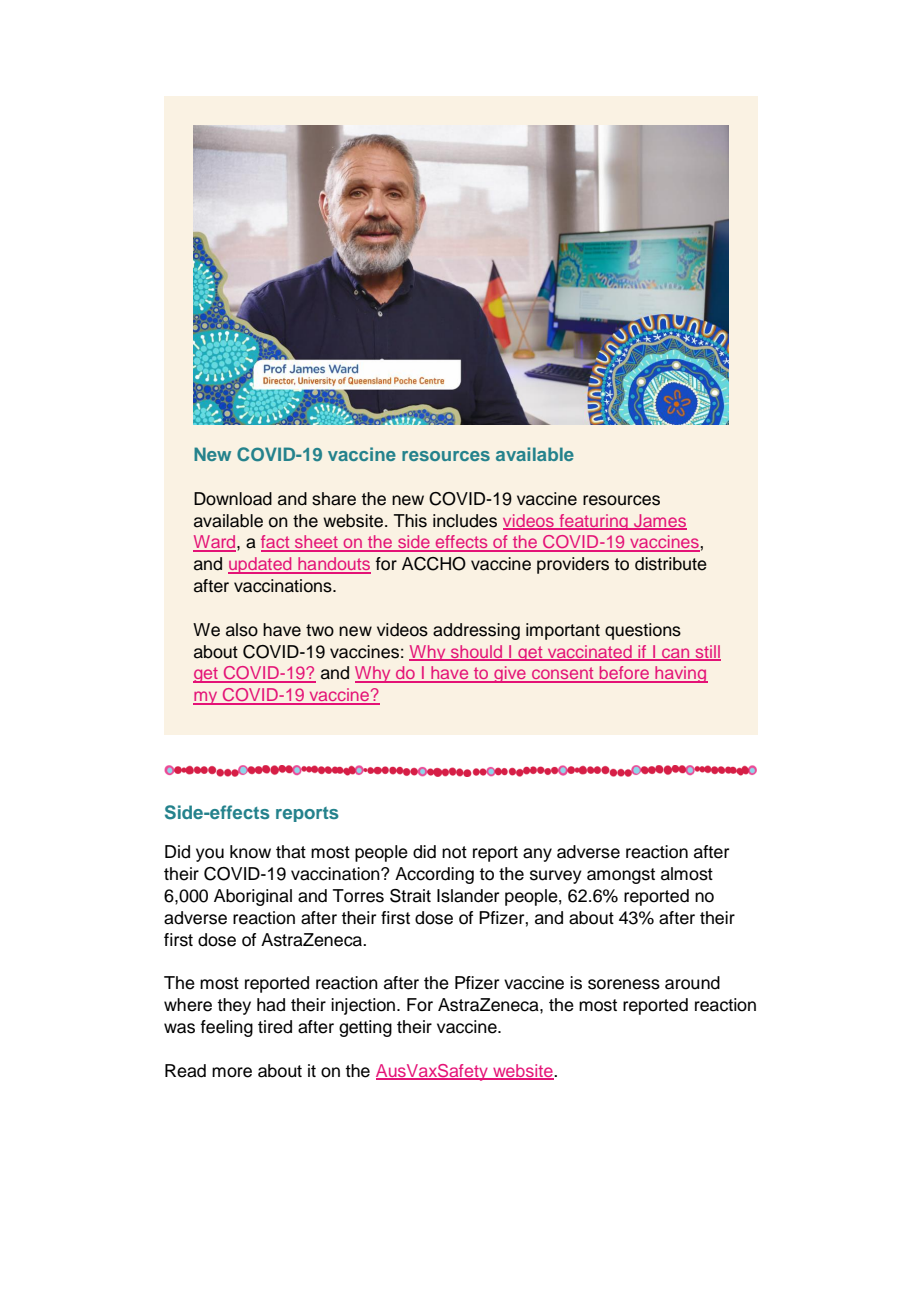 This image has width=924, height=1308. I want to click on includes, so click(465, 521).
